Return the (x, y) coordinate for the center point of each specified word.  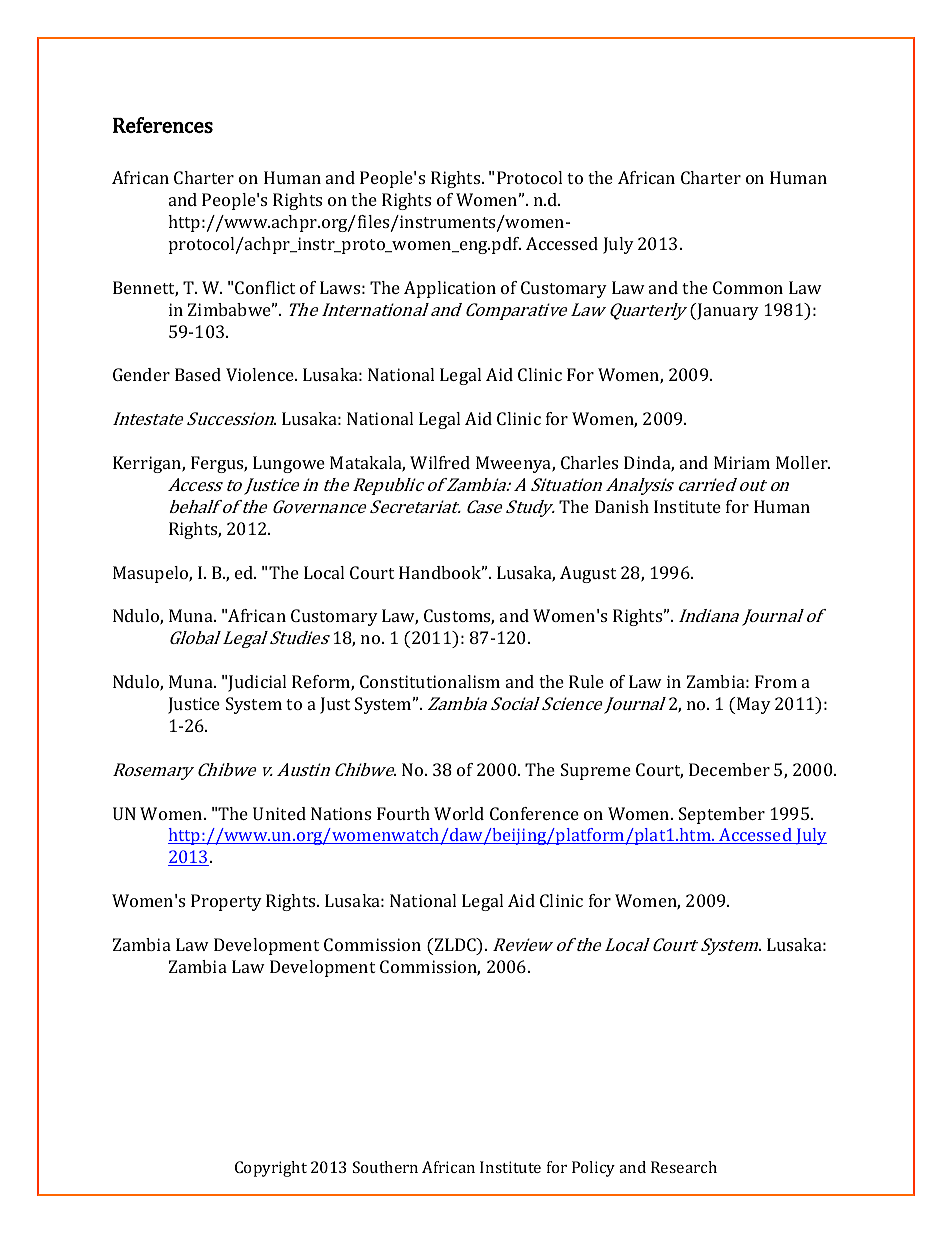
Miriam (742, 462)
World (459, 813)
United (279, 813)
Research (684, 1167)
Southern (385, 1167)
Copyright (271, 1169)
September (722, 815)
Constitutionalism (430, 681)
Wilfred (440, 462)
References (163, 125)
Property (226, 902)
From (776, 681)
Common (748, 287)
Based (198, 374)
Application (450, 289)
